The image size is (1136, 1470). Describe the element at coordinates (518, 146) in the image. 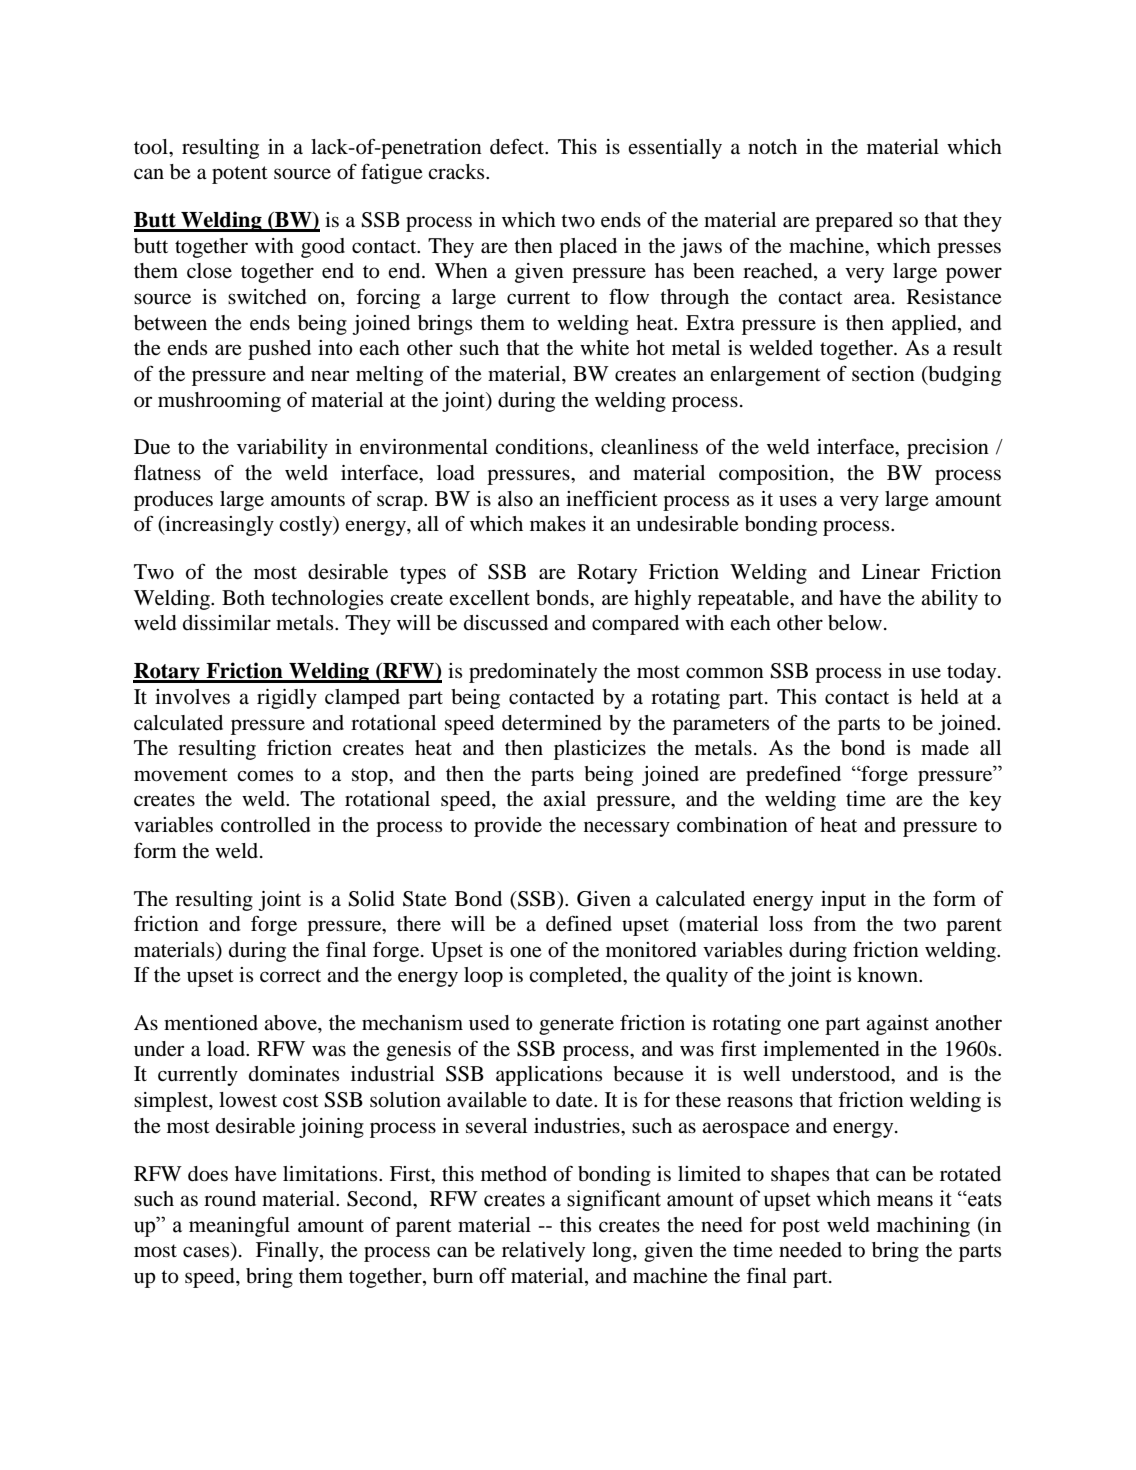

I see `defect` at that location.
